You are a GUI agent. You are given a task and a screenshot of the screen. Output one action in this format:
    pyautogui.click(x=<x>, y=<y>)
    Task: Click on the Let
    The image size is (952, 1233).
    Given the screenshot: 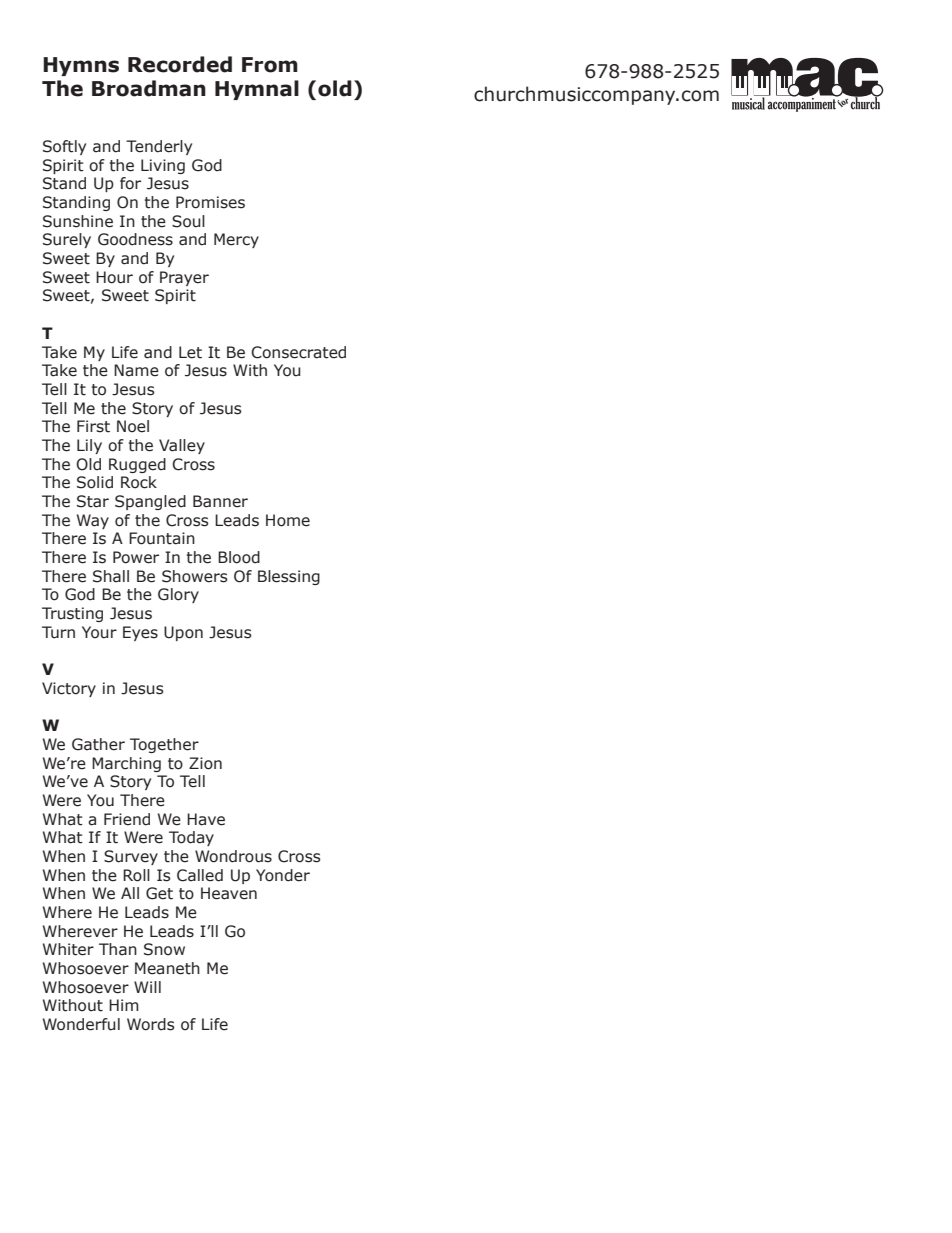 What is the action you would take?
    pyautogui.click(x=190, y=352)
